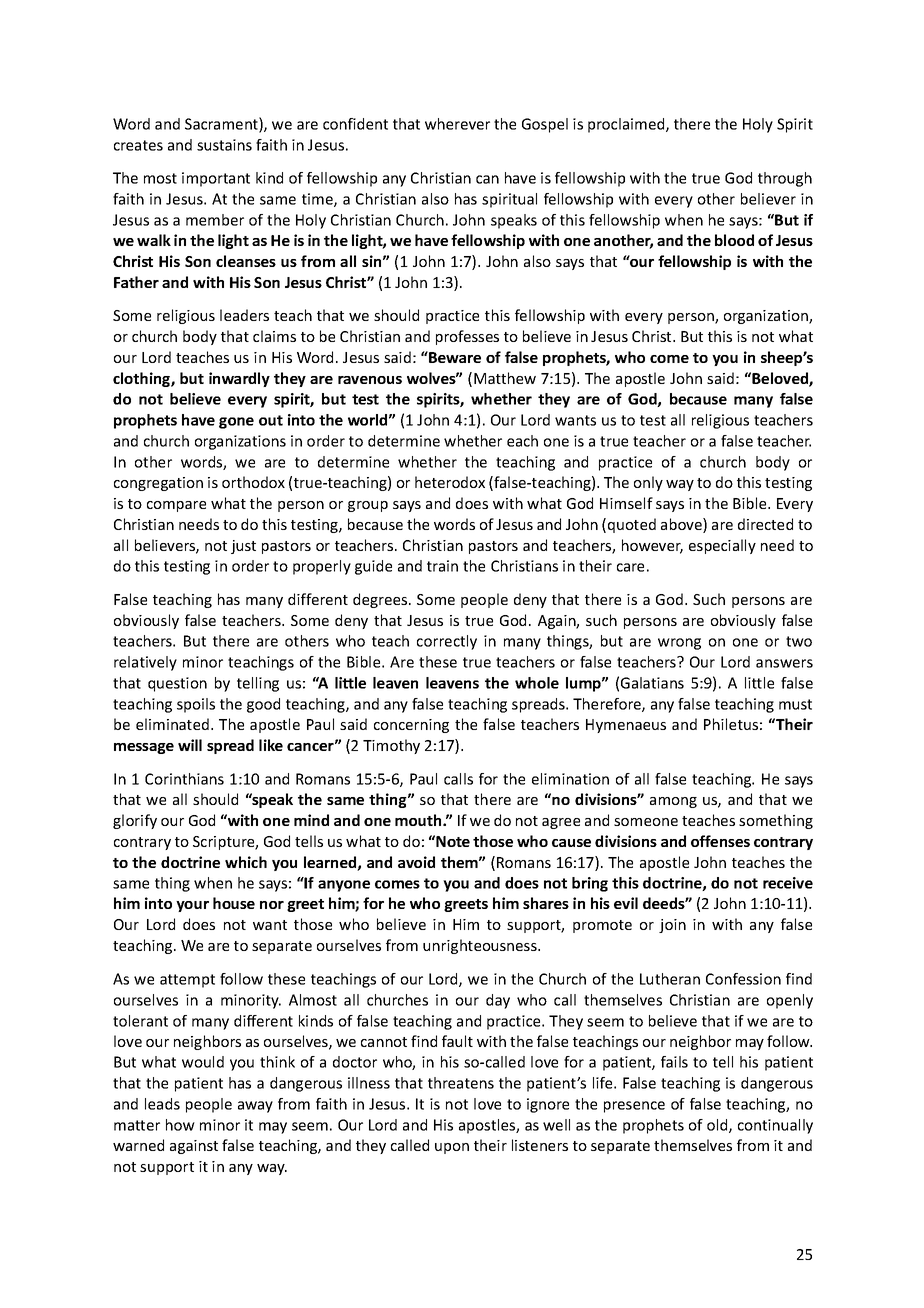  Describe the element at coordinates (720, 841) in the screenshot. I see `offenses` at that location.
